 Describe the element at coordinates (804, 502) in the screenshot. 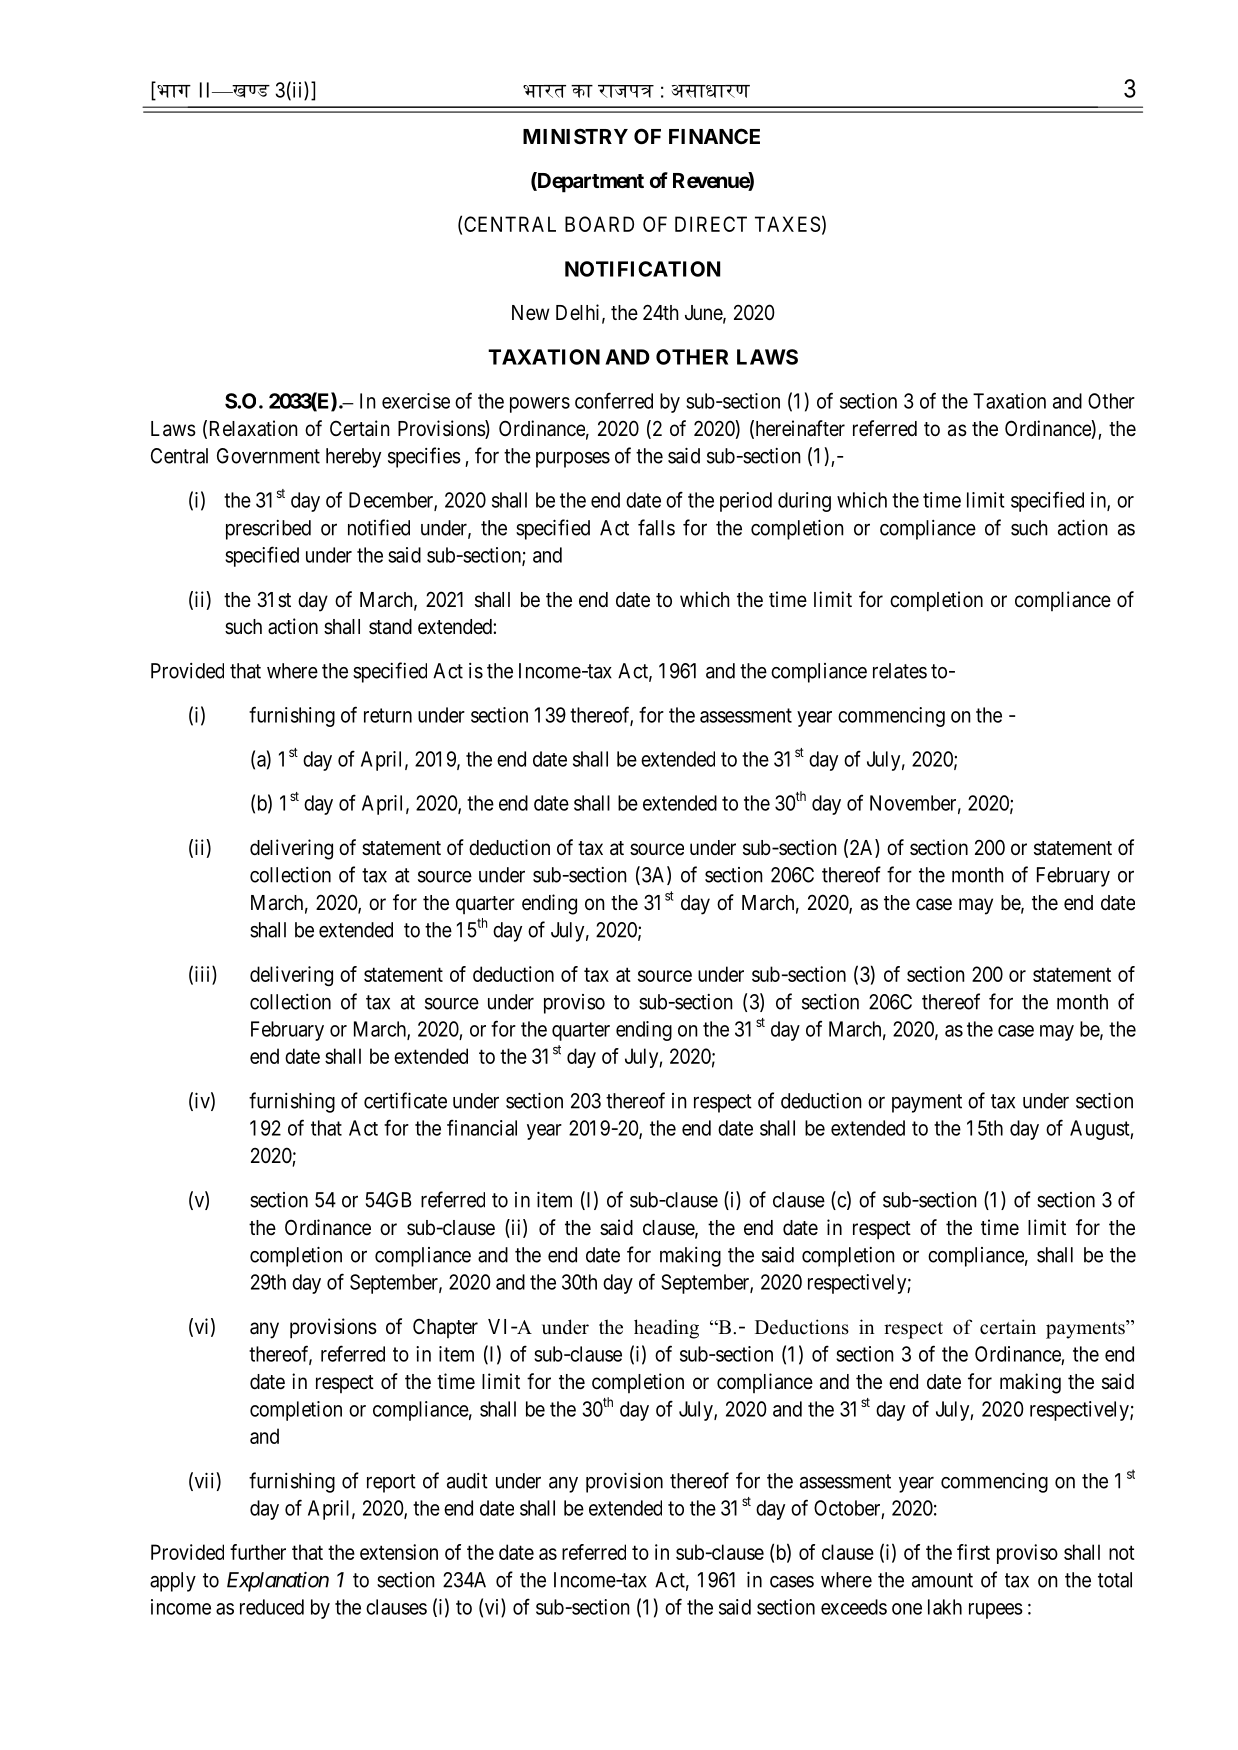

I see `during` at that location.
